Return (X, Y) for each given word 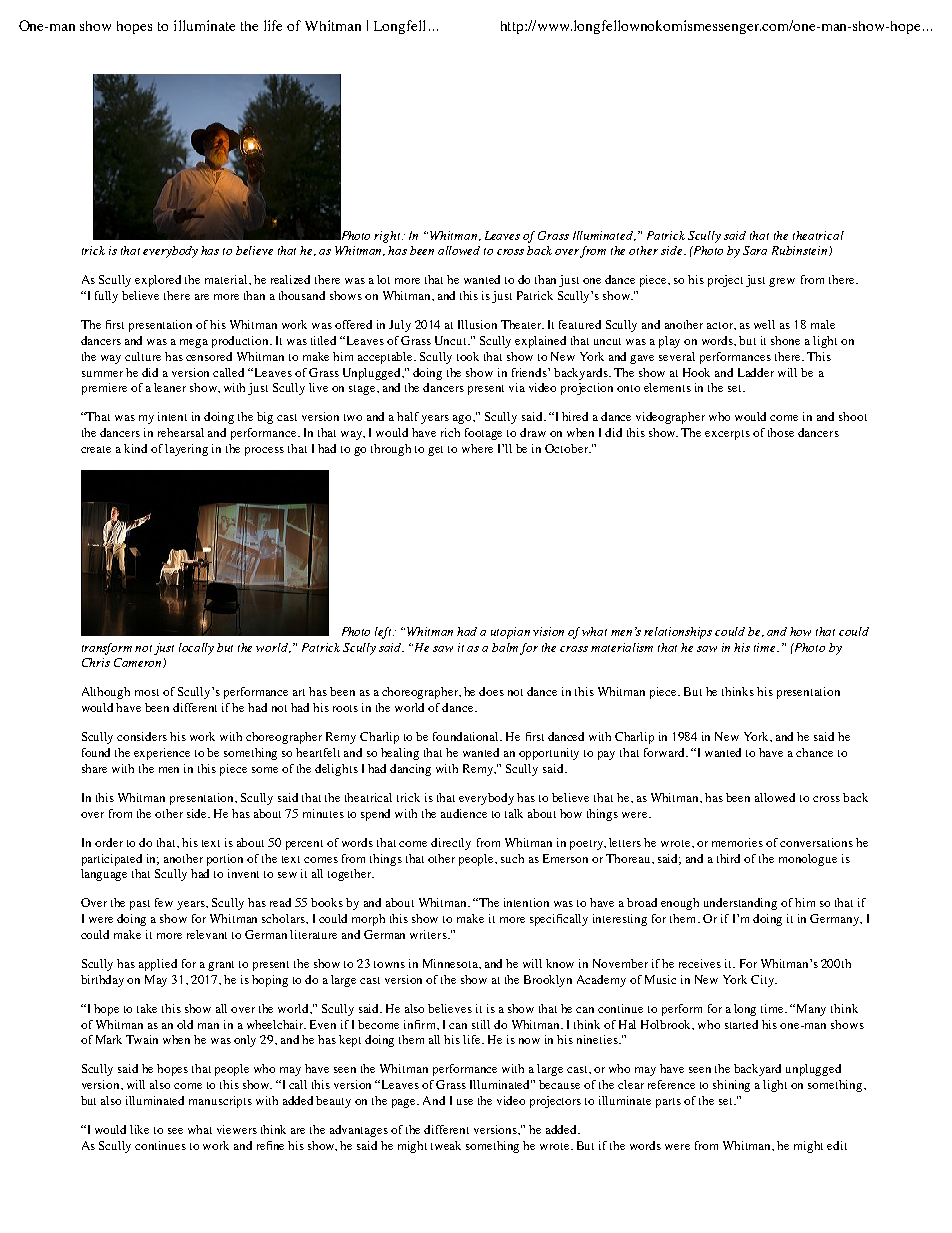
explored (158, 281)
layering (186, 450)
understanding (740, 904)
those (781, 432)
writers (429, 934)
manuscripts (220, 1102)
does (491, 691)
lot (383, 279)
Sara (755, 250)
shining (731, 1086)
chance (814, 752)
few (164, 902)
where (477, 448)
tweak (446, 1145)
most (147, 692)
